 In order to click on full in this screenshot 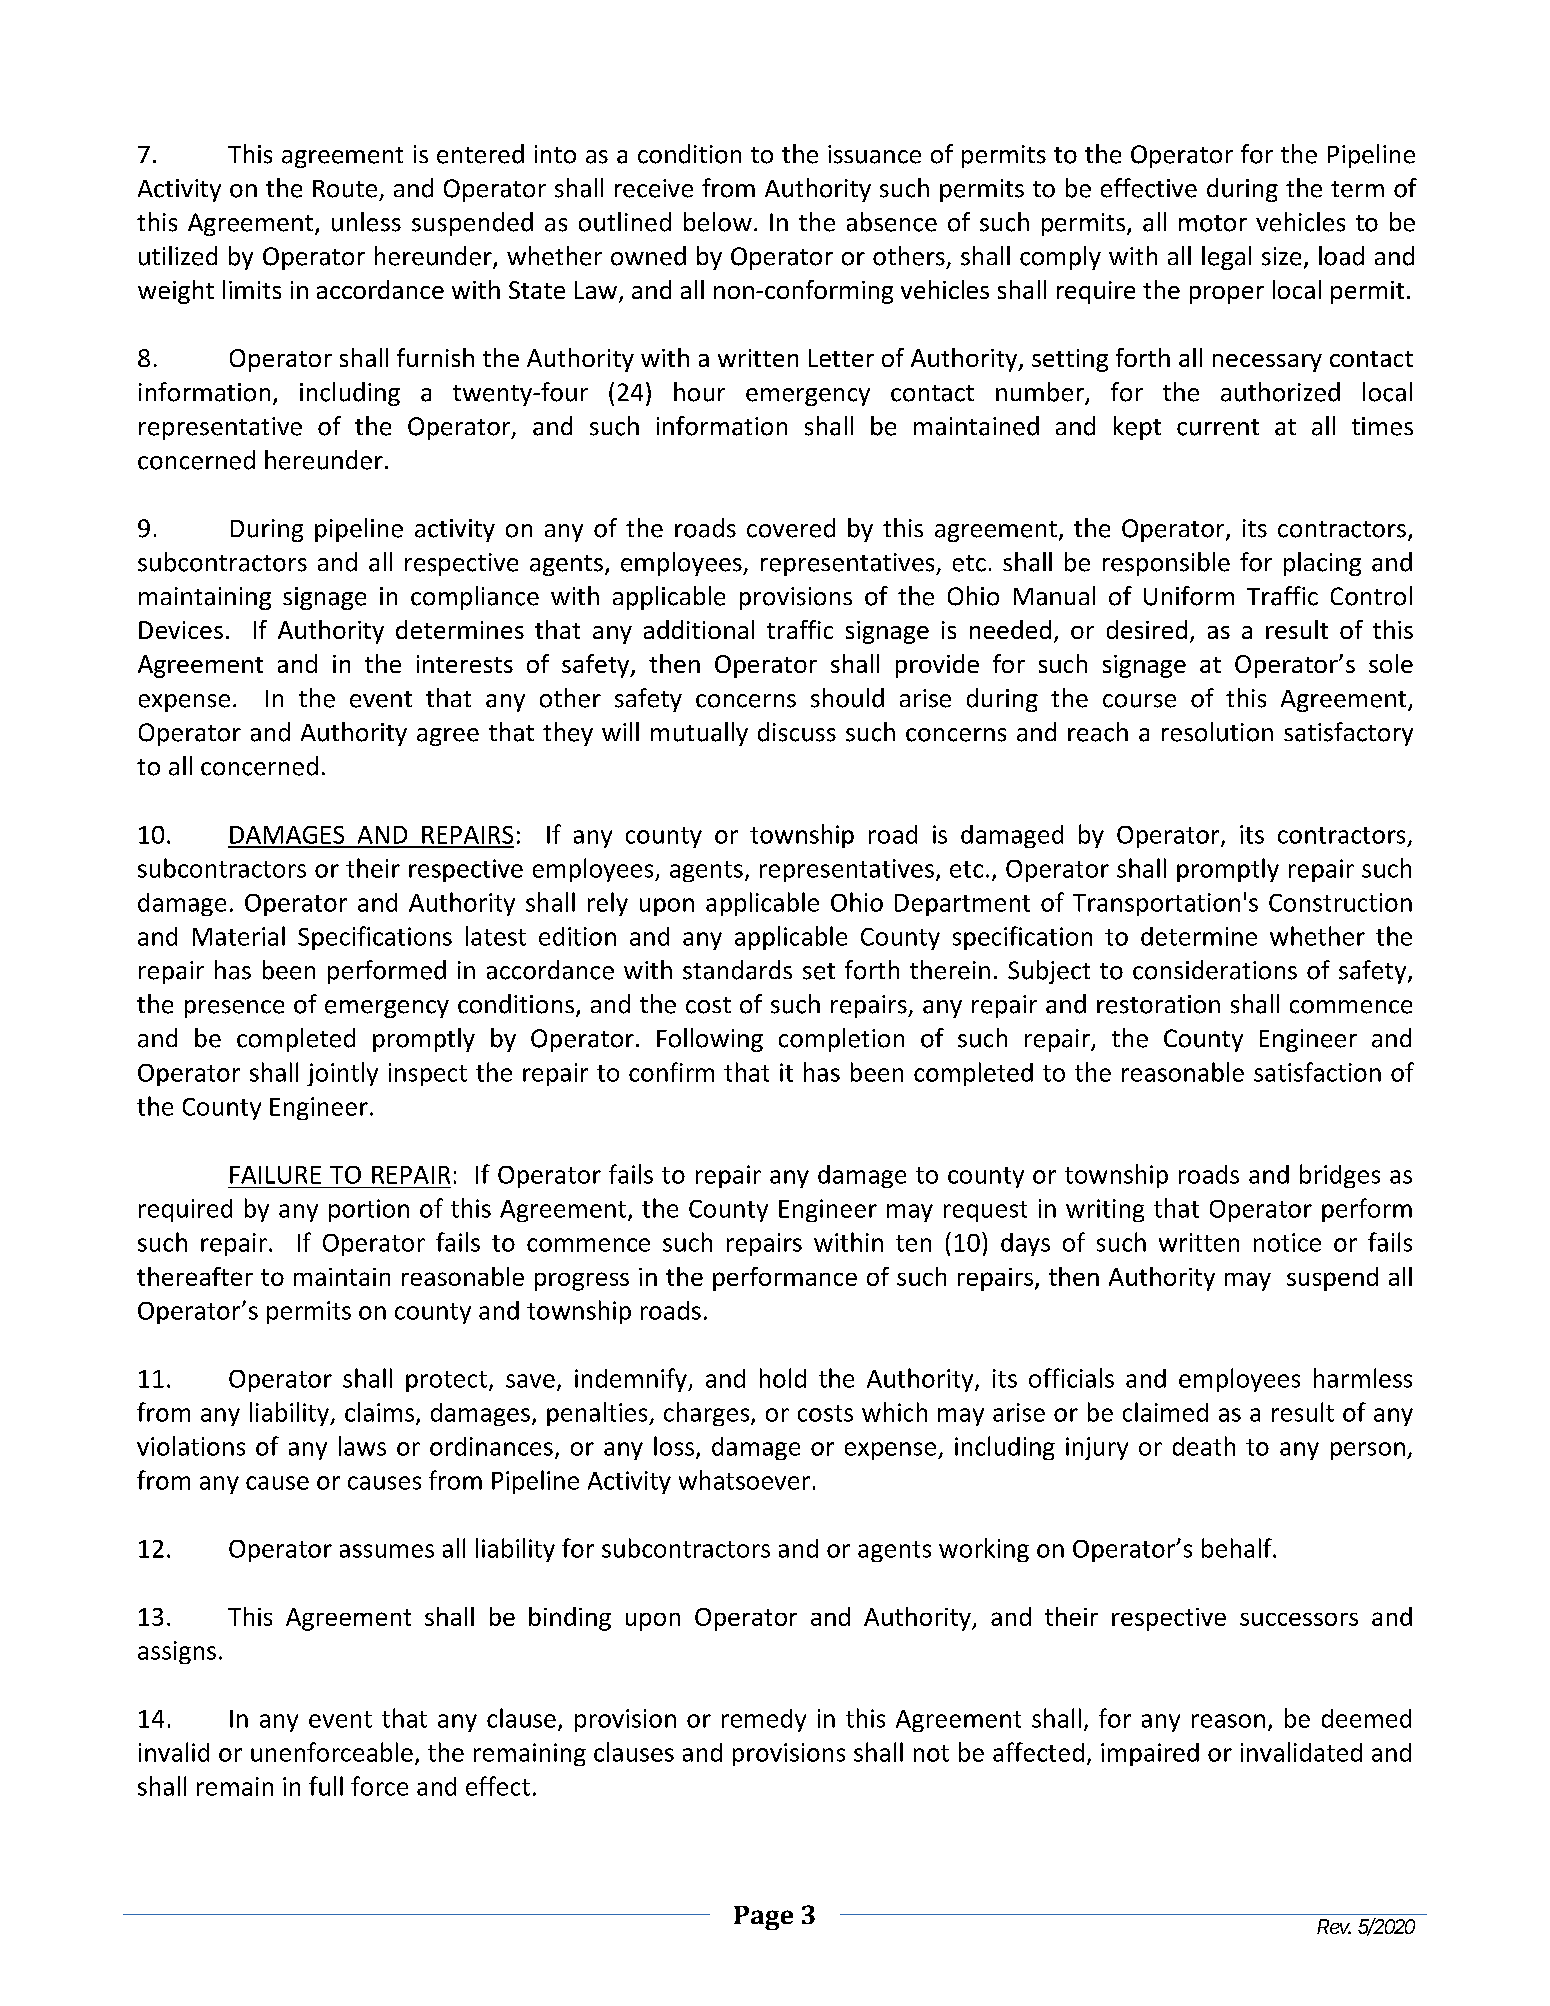, I will do `click(326, 1786)`.
